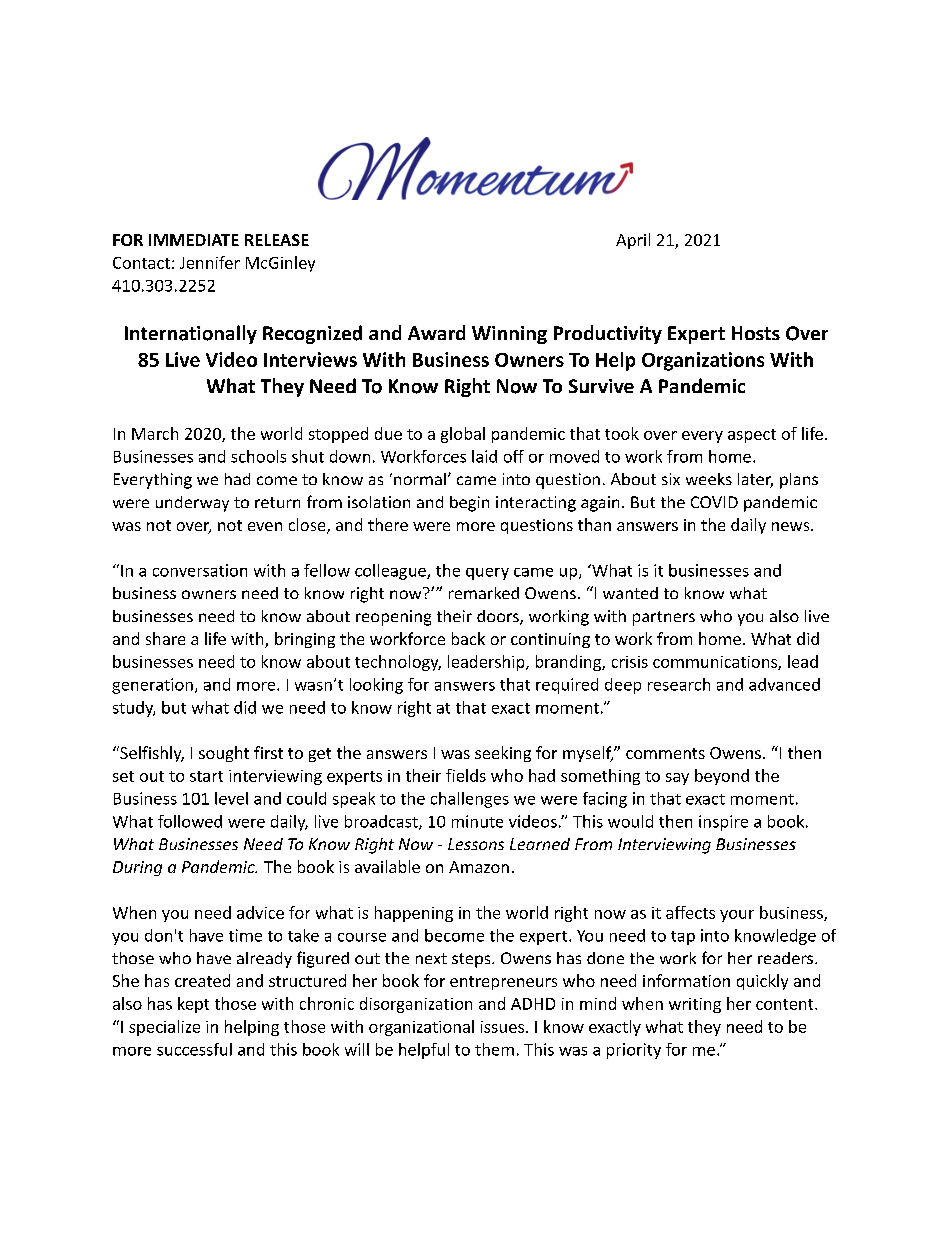 The width and height of the page is (952, 1233). What do you see at coordinates (723, 823) in the page?
I see `inspire` at bounding box center [723, 823].
